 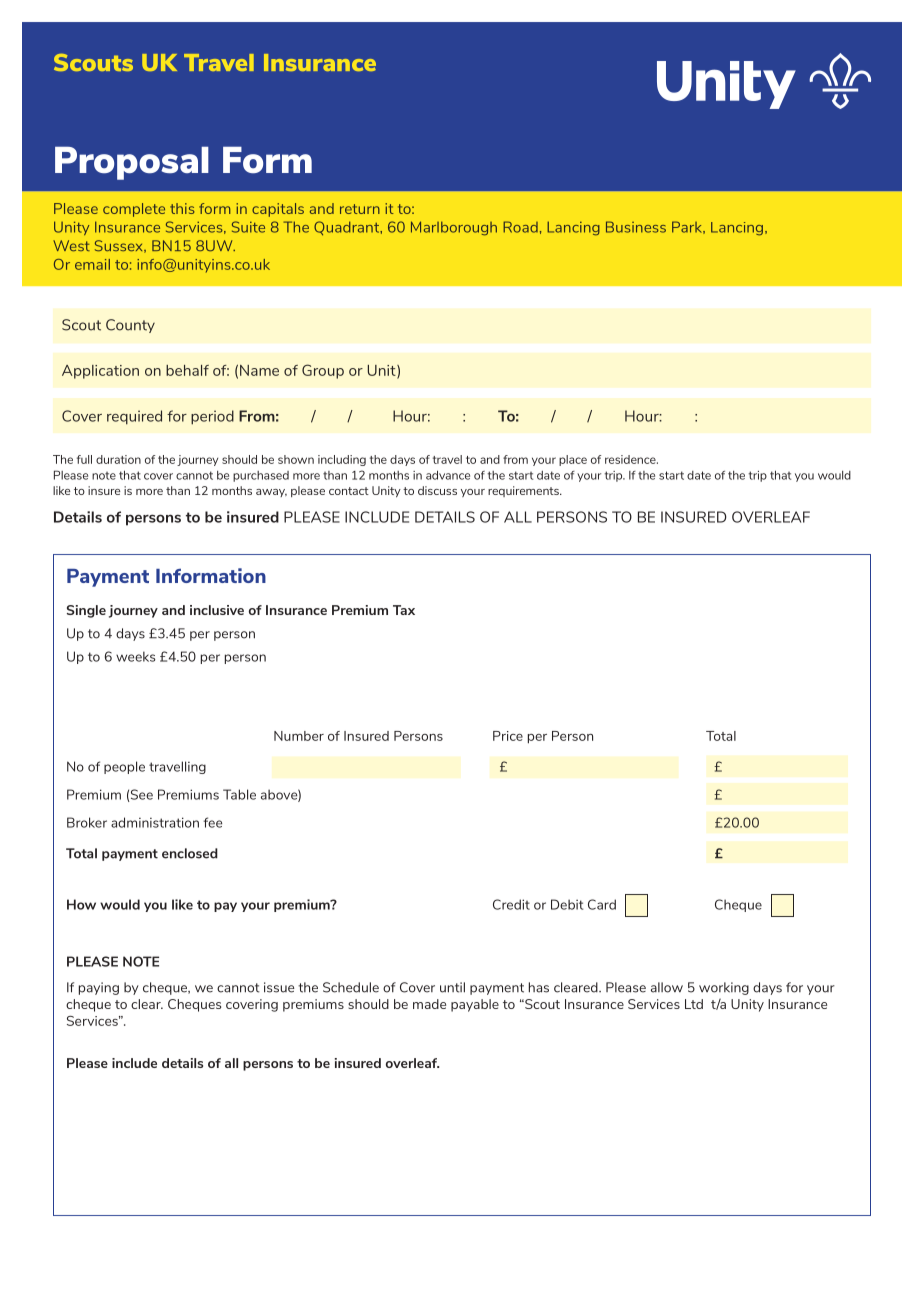 What do you see at coordinates (134, 210) in the image?
I see `complete` at bounding box center [134, 210].
